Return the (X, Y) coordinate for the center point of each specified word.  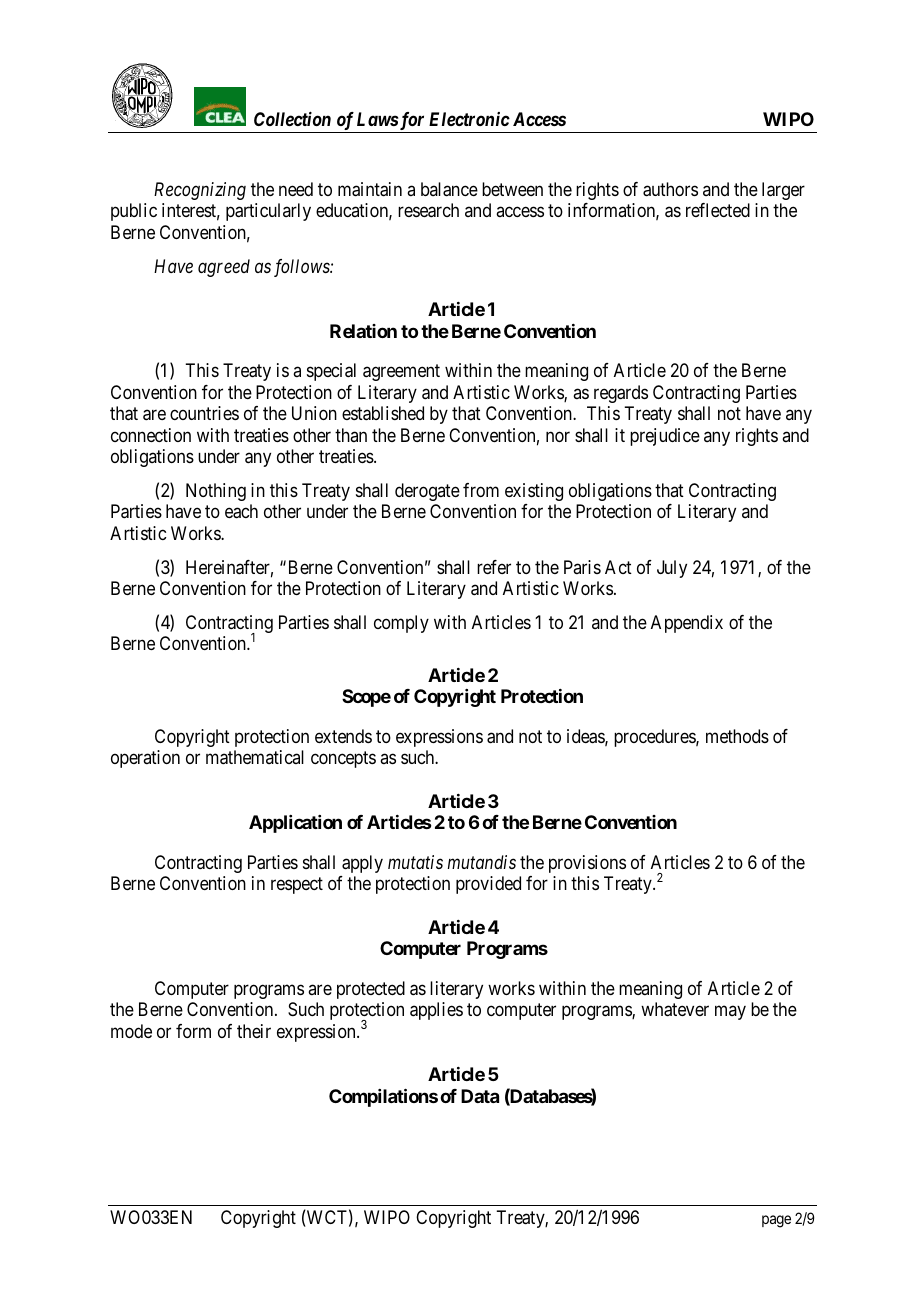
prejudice (665, 437)
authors (670, 189)
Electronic (469, 119)
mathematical (255, 757)
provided (488, 885)
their (254, 1031)
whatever (675, 1009)
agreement (401, 373)
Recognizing (200, 191)
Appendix (687, 624)
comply (401, 624)
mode (131, 1031)
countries (204, 413)
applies (436, 1011)
